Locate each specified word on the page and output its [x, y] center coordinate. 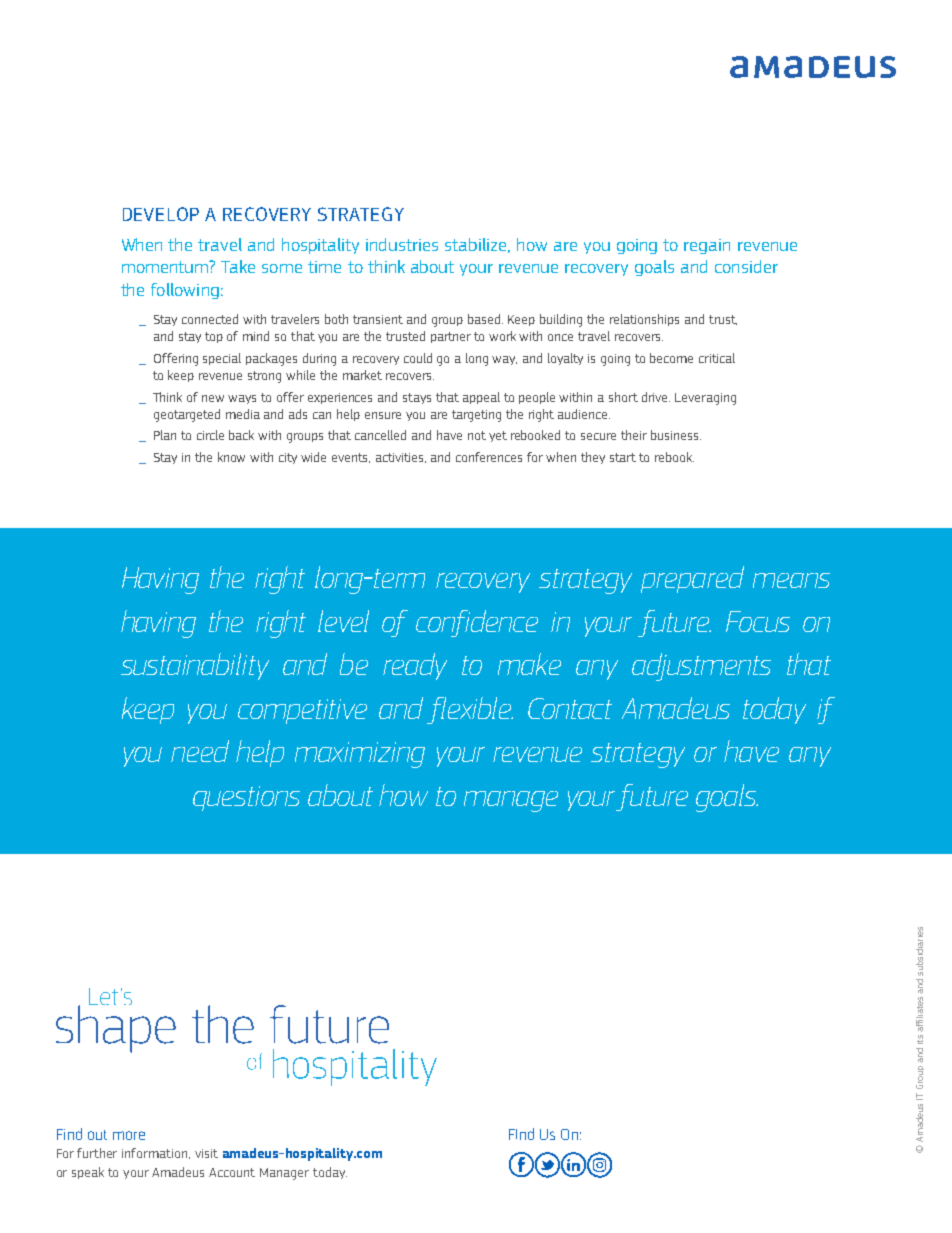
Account [232, 1172]
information [156, 1153]
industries [402, 244]
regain [707, 246]
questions [246, 798]
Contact [570, 708]
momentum [166, 266]
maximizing [360, 755]
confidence [477, 623]
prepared [692, 579]
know [231, 457]
